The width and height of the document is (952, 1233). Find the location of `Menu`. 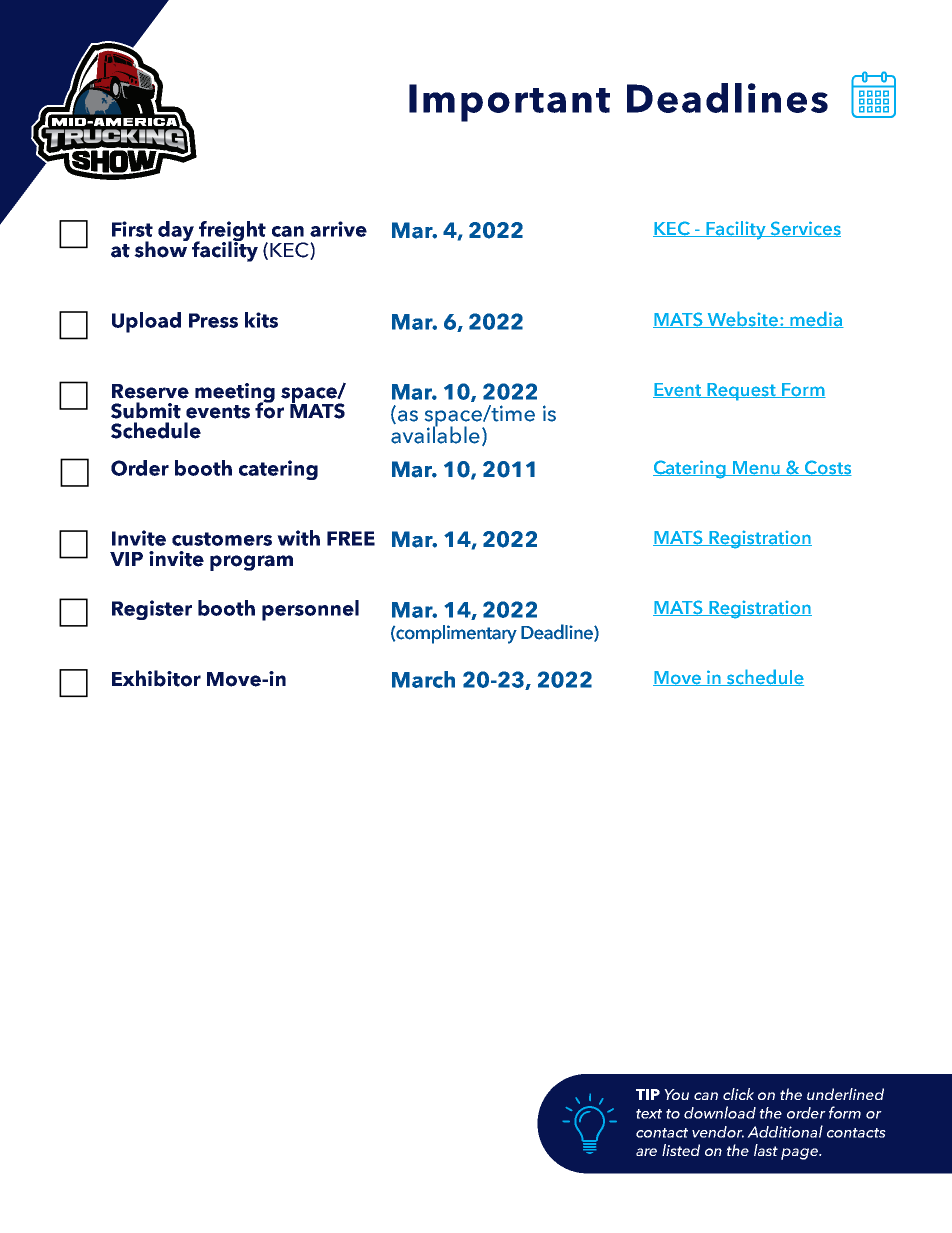

Menu is located at coordinates (756, 468).
